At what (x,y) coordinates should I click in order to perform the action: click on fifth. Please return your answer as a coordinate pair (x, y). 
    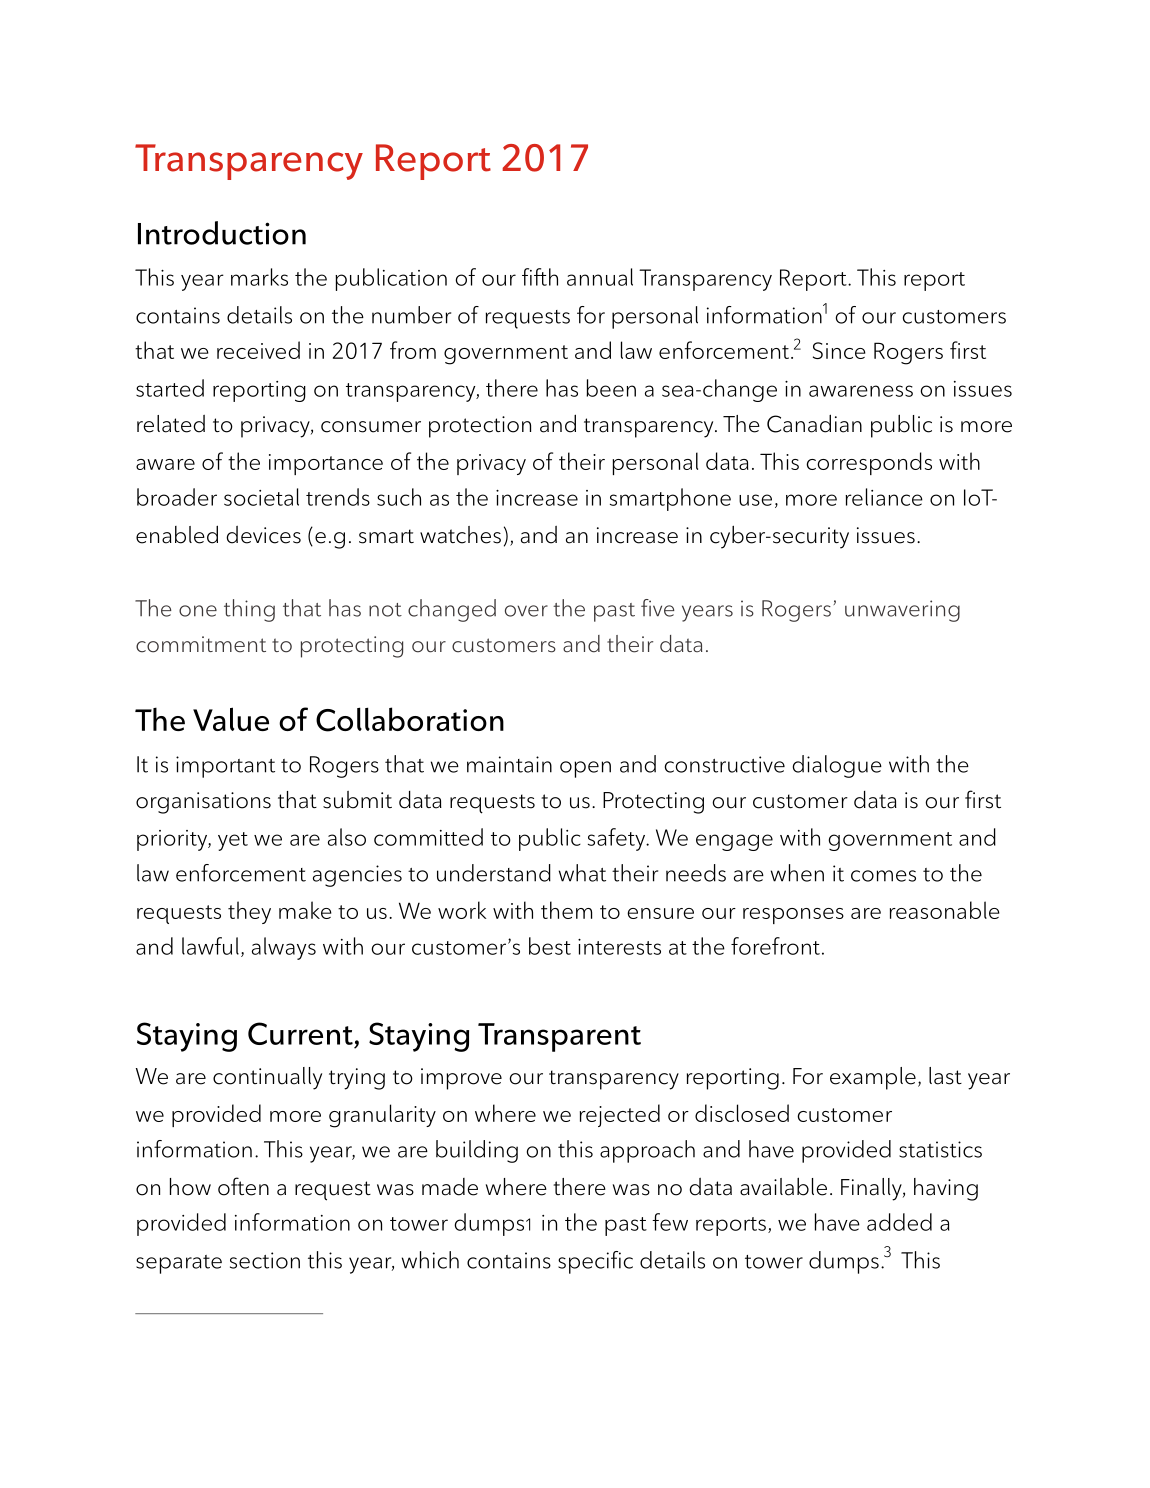
    Looking at the image, I should click on (540, 277).
